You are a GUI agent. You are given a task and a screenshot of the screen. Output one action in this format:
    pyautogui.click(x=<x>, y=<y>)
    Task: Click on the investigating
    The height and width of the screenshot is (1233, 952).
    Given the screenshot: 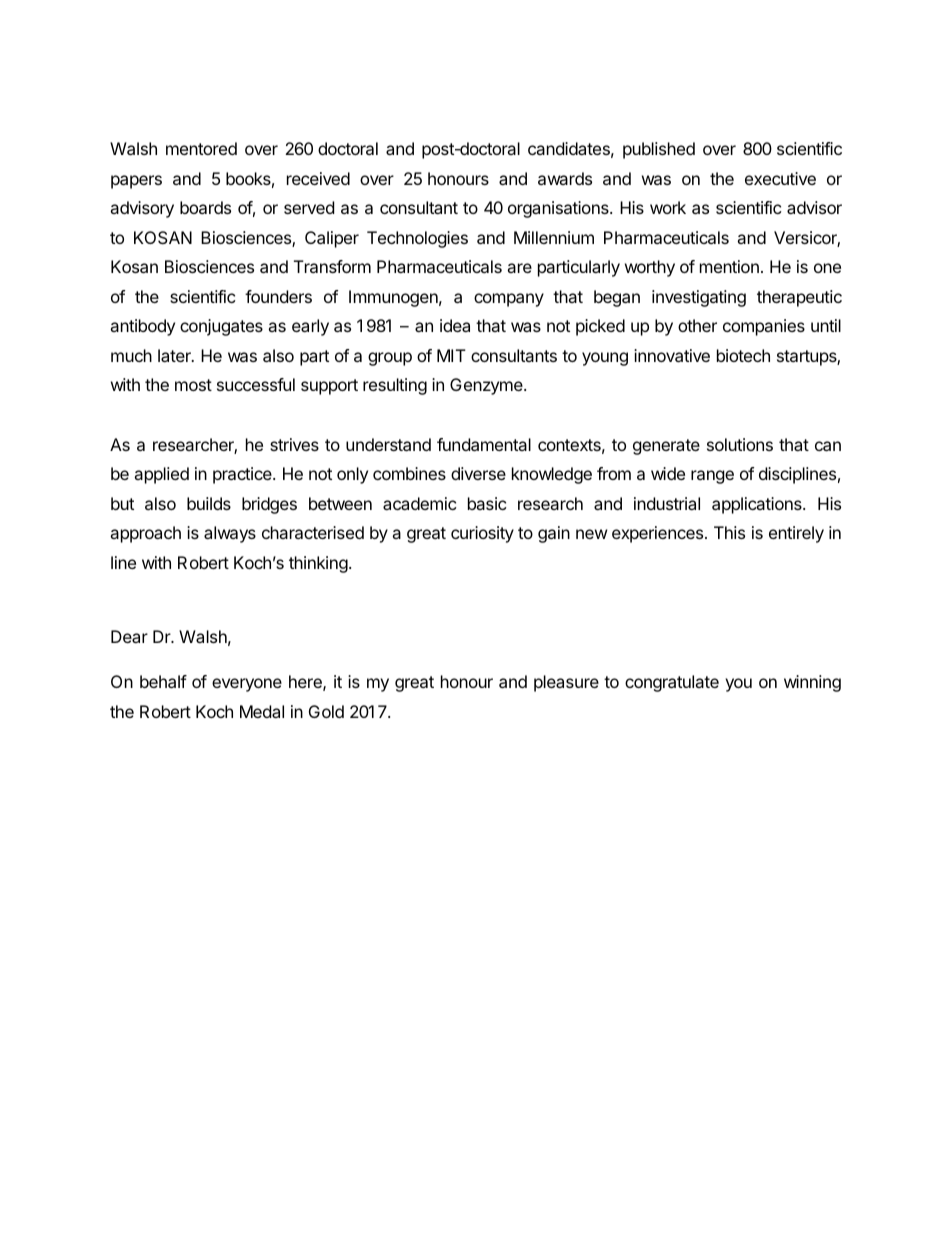 What is the action you would take?
    pyautogui.click(x=699, y=298)
